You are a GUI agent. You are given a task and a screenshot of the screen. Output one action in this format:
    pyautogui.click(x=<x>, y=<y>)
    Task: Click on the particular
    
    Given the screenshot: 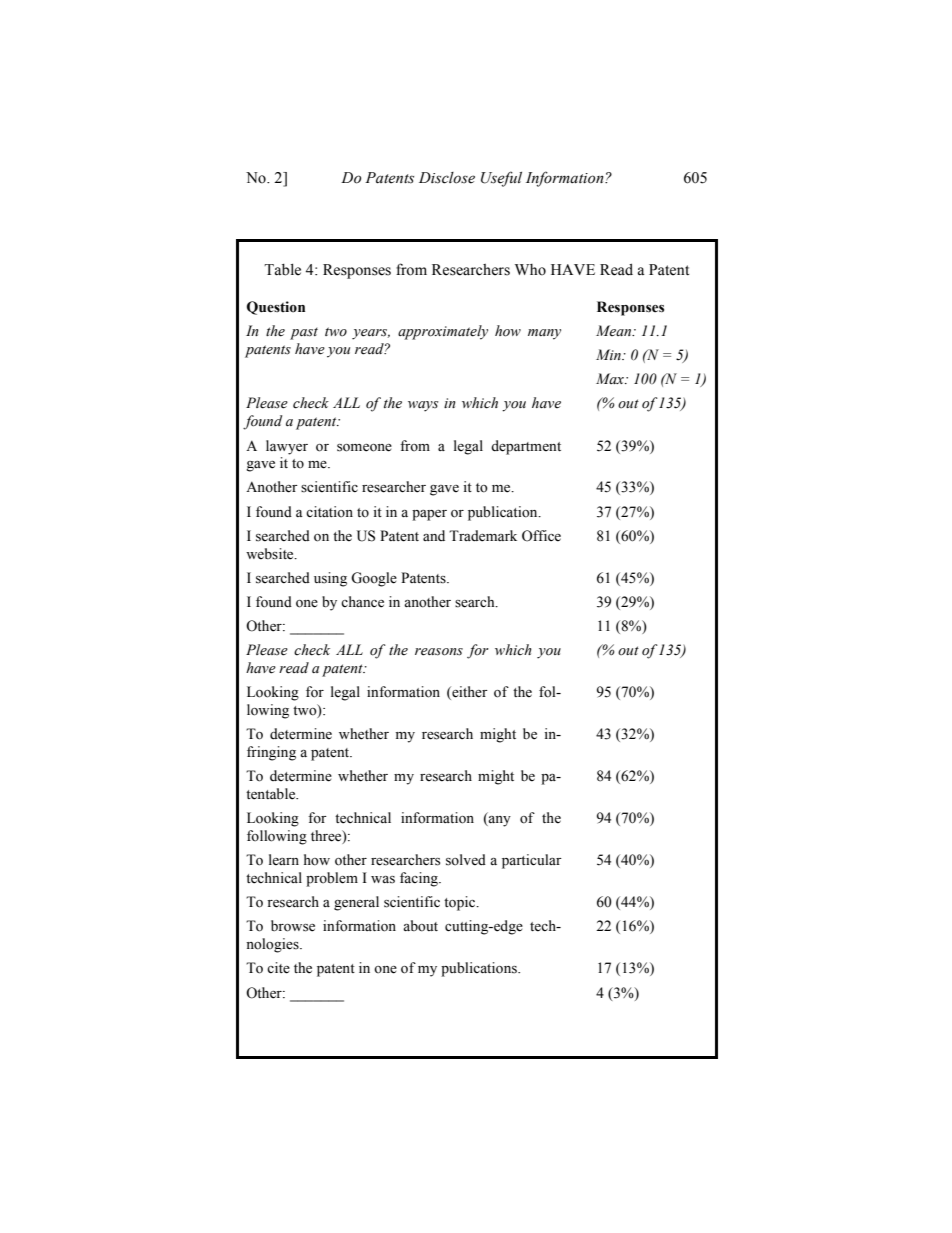 What is the action you would take?
    pyautogui.click(x=532, y=861)
